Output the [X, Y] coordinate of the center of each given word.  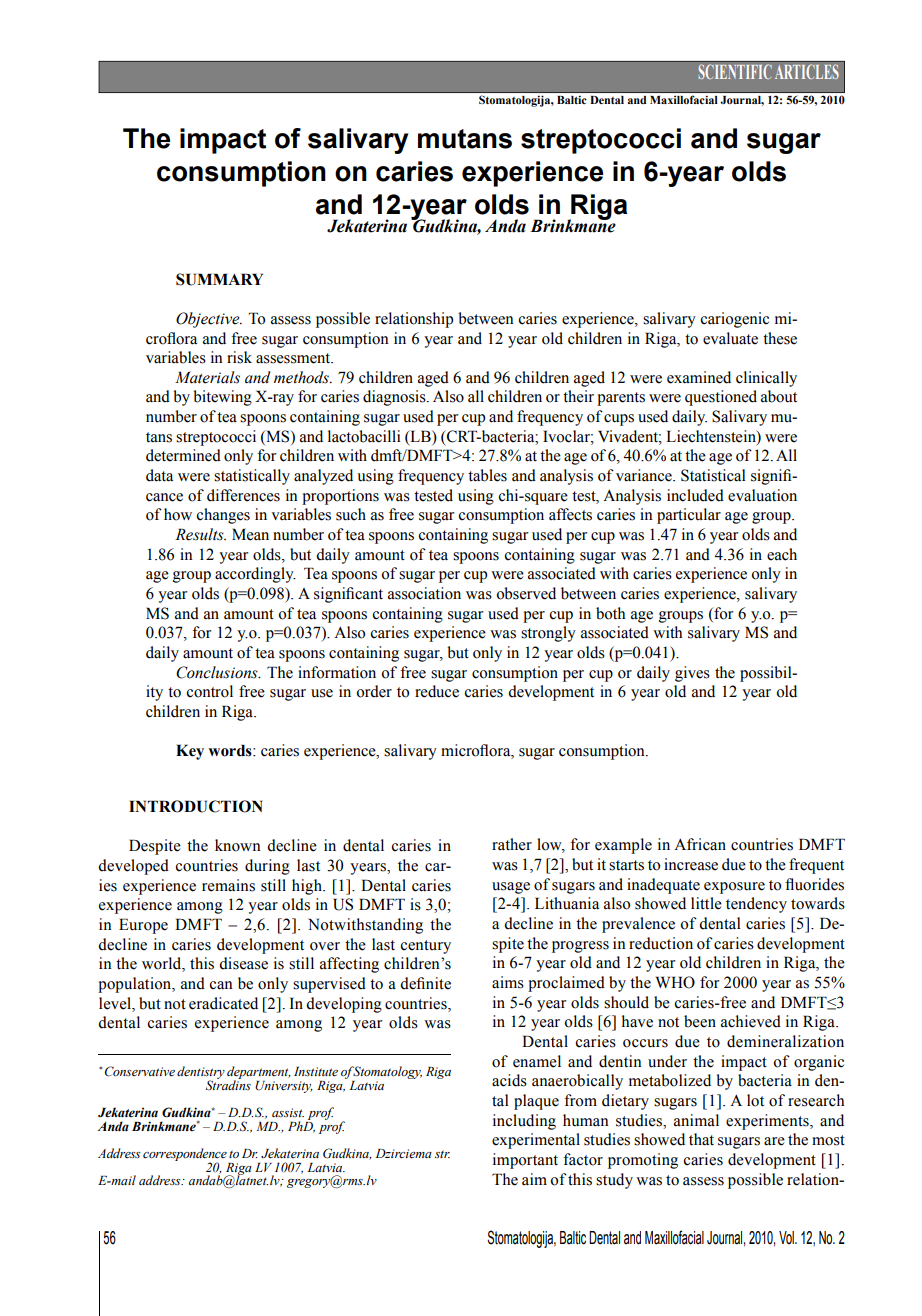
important [525, 1161]
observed [526, 593]
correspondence [185, 1155]
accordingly [255, 575]
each [782, 554]
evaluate [730, 338]
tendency [756, 905]
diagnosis [395, 398]
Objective [209, 320]
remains [228, 885]
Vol [787, 1237]
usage [511, 888]
